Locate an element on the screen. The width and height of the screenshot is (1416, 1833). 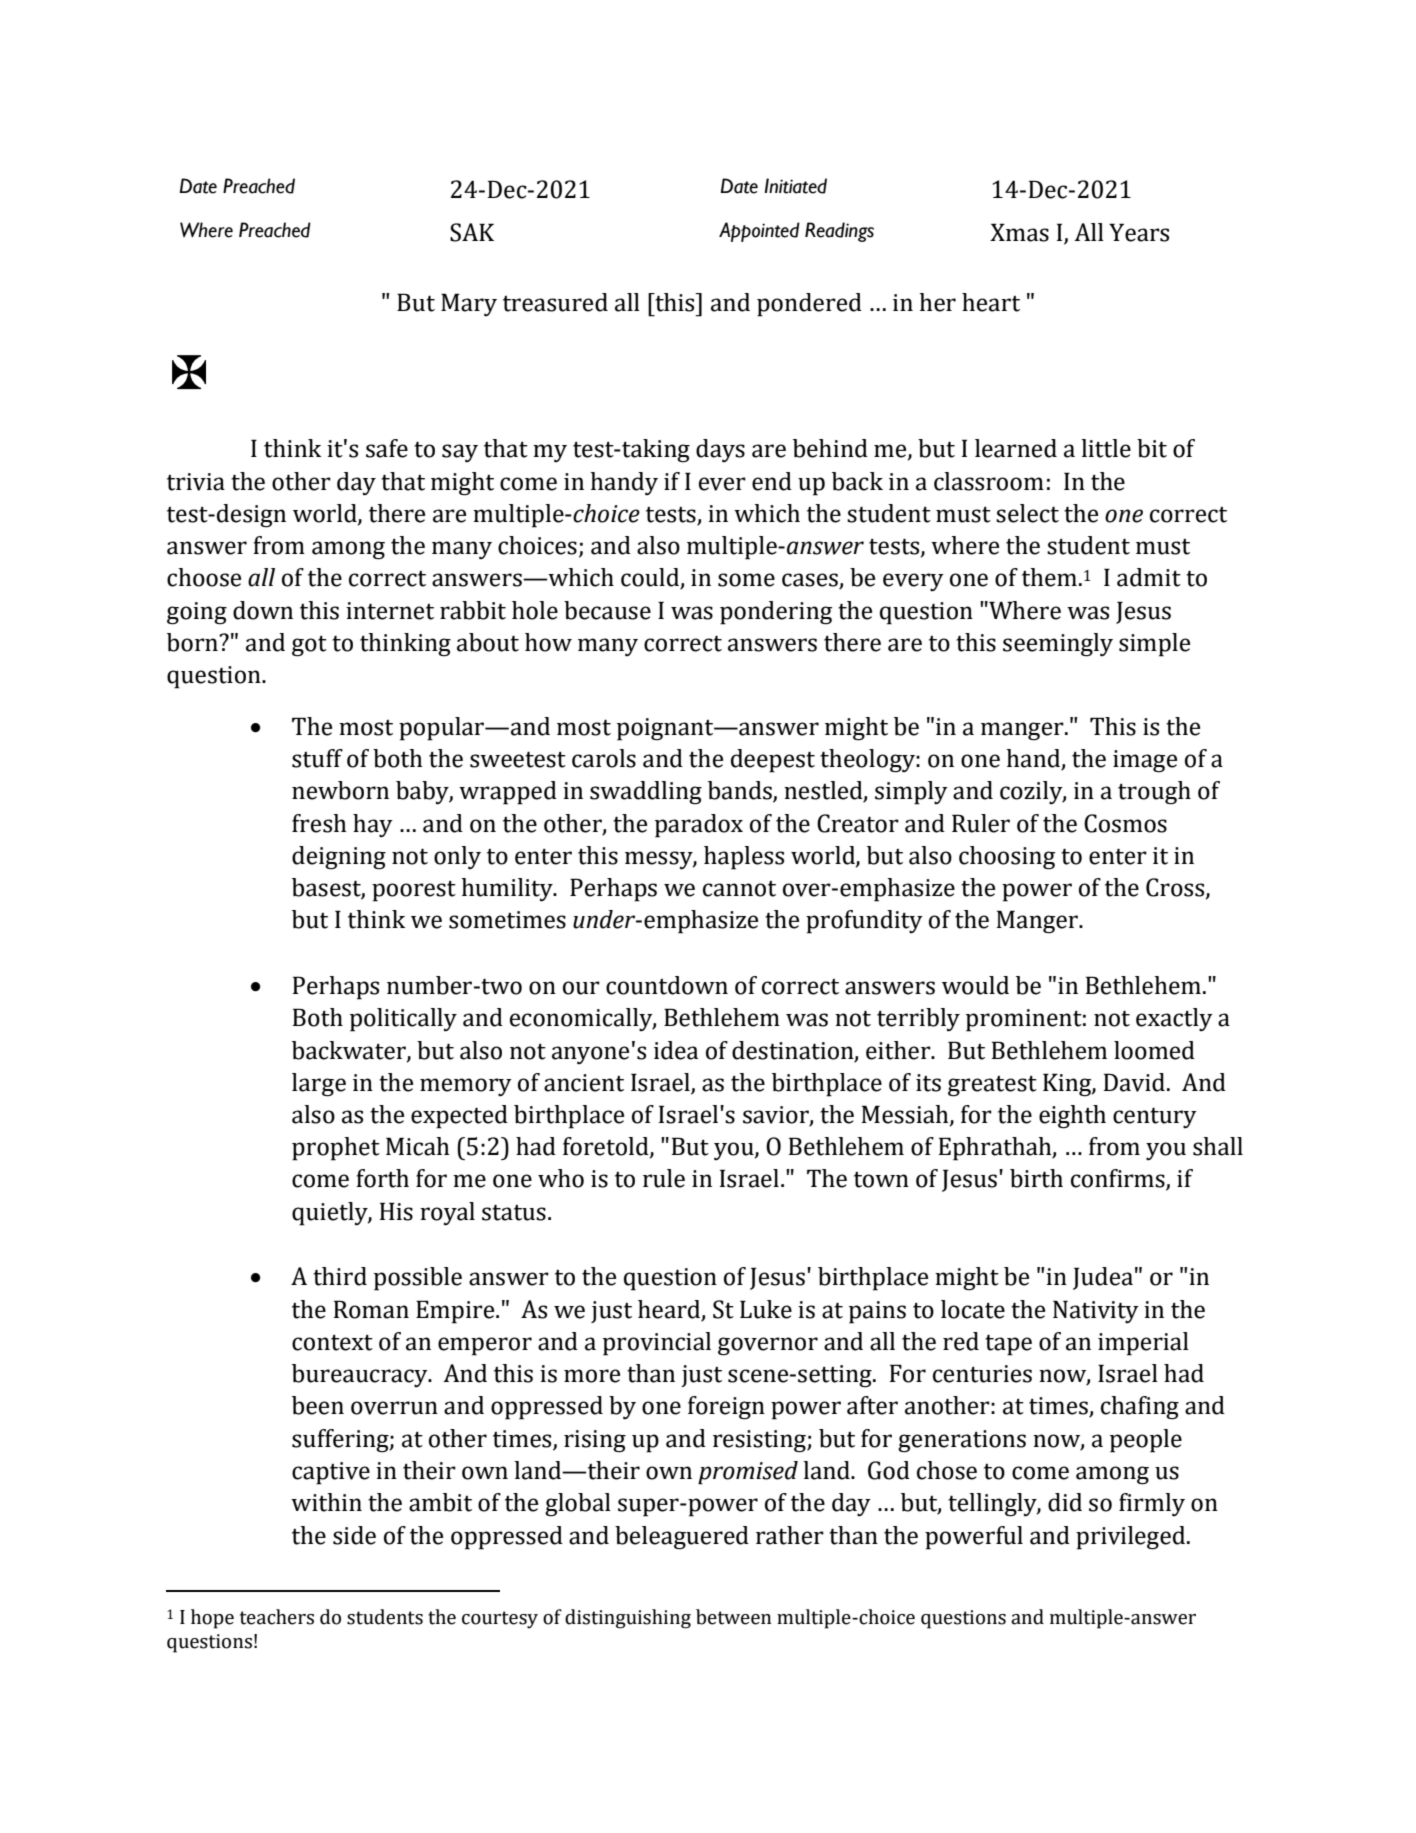
got is located at coordinates (309, 646).
